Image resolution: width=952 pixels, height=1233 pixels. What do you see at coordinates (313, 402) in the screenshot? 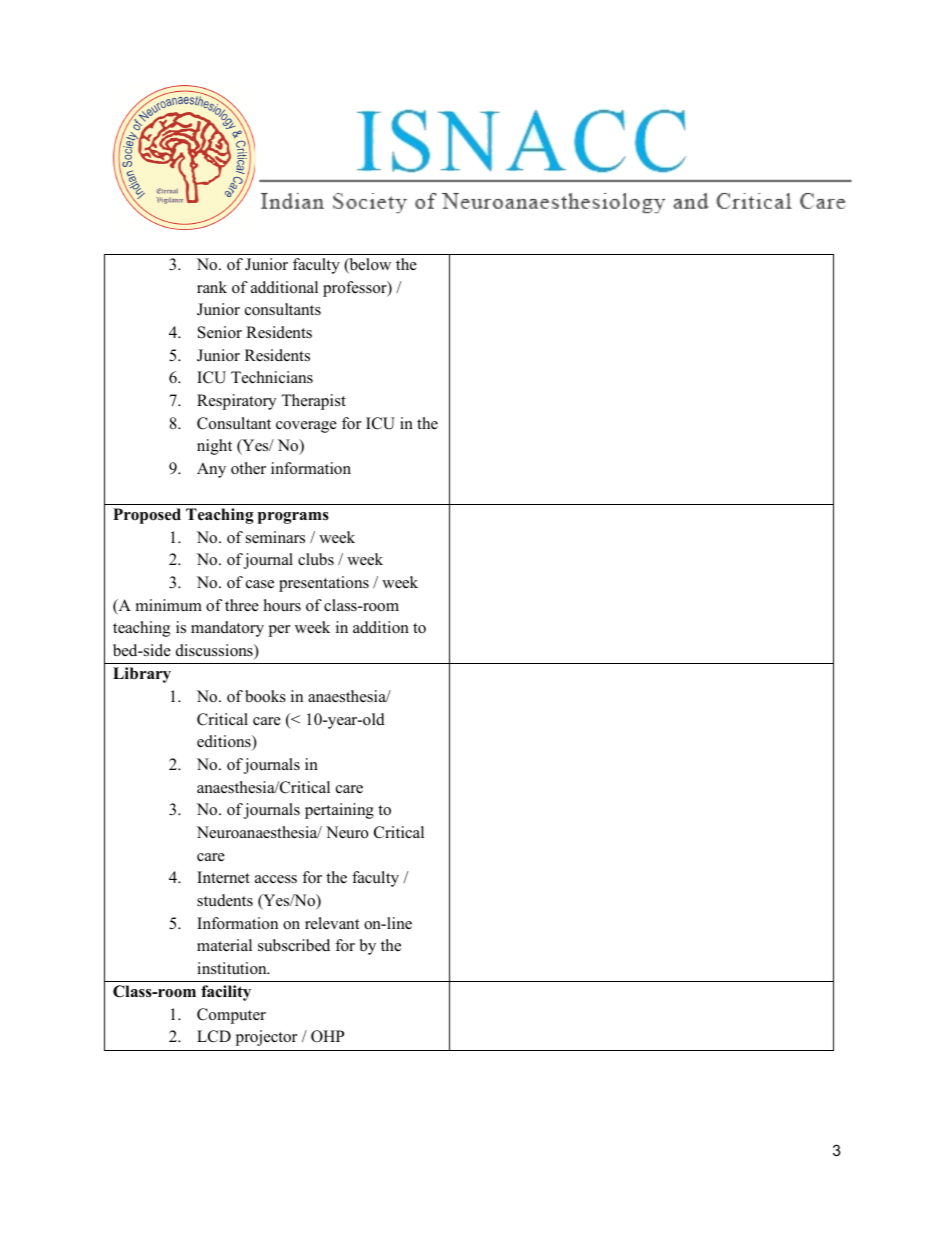
I see `Therapist` at bounding box center [313, 402].
